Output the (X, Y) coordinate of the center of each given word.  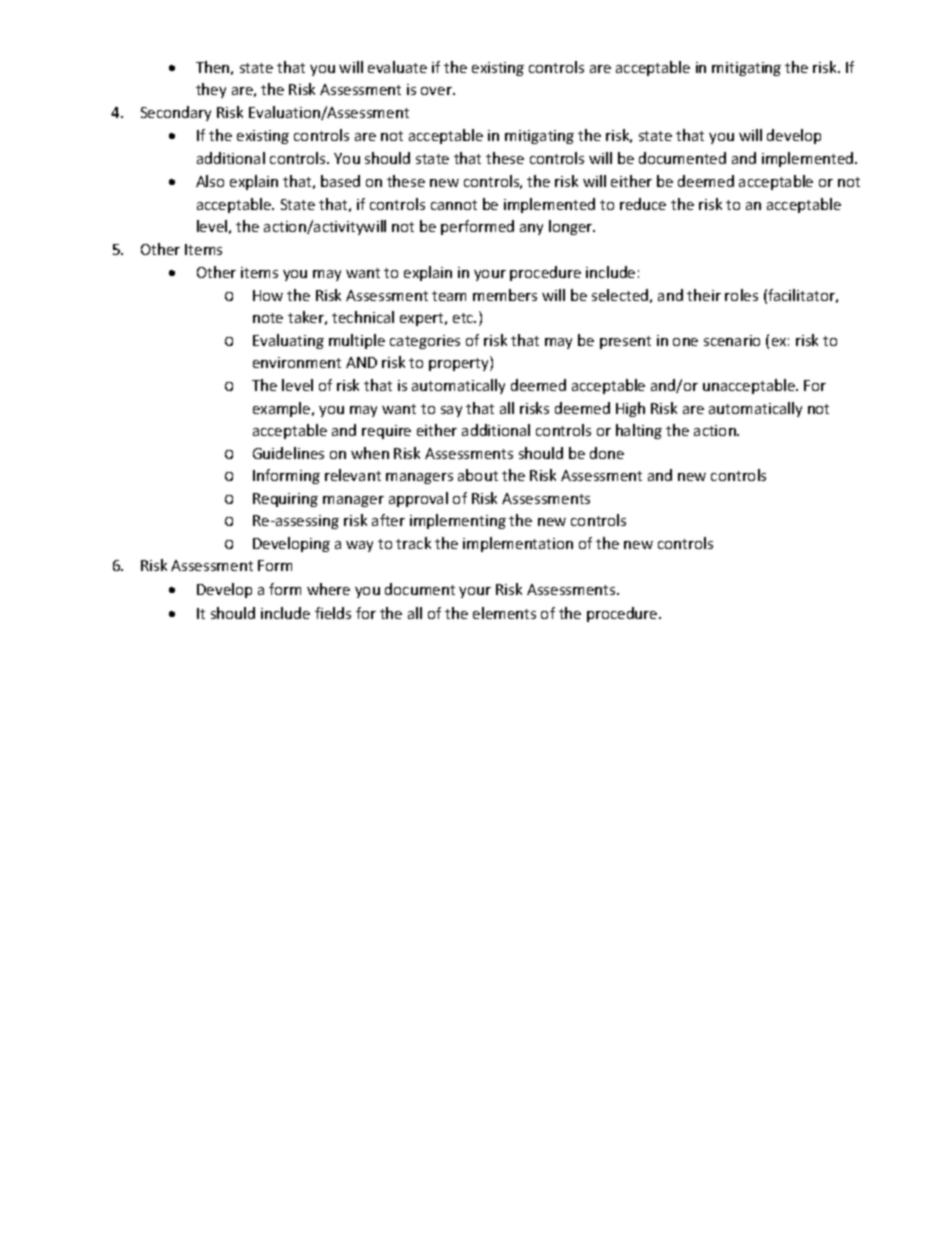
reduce (643, 204)
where (328, 589)
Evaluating (288, 341)
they (211, 90)
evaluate (397, 67)
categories (425, 342)
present (625, 342)
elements (504, 613)
